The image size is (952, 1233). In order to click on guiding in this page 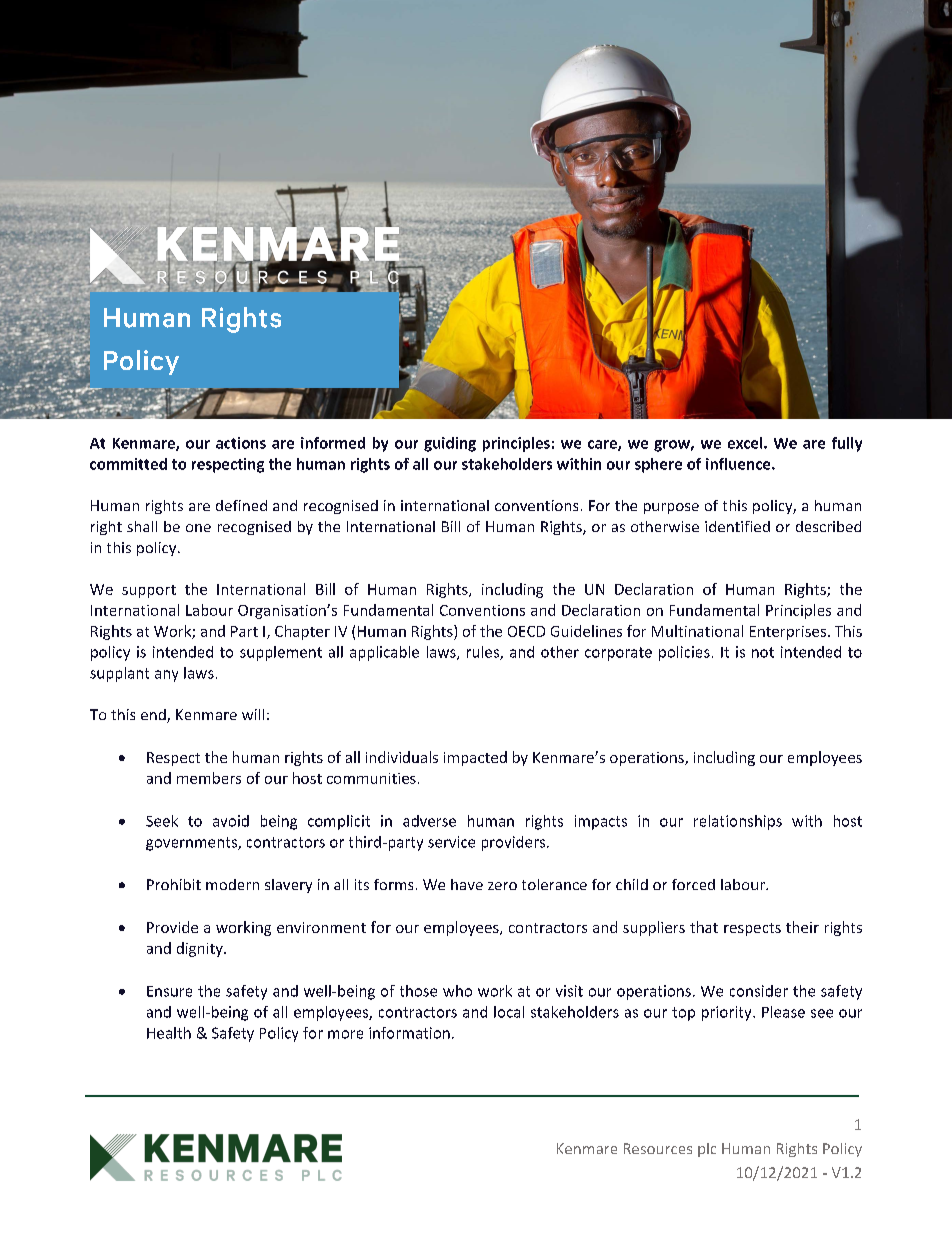, I will do `click(450, 444)`.
